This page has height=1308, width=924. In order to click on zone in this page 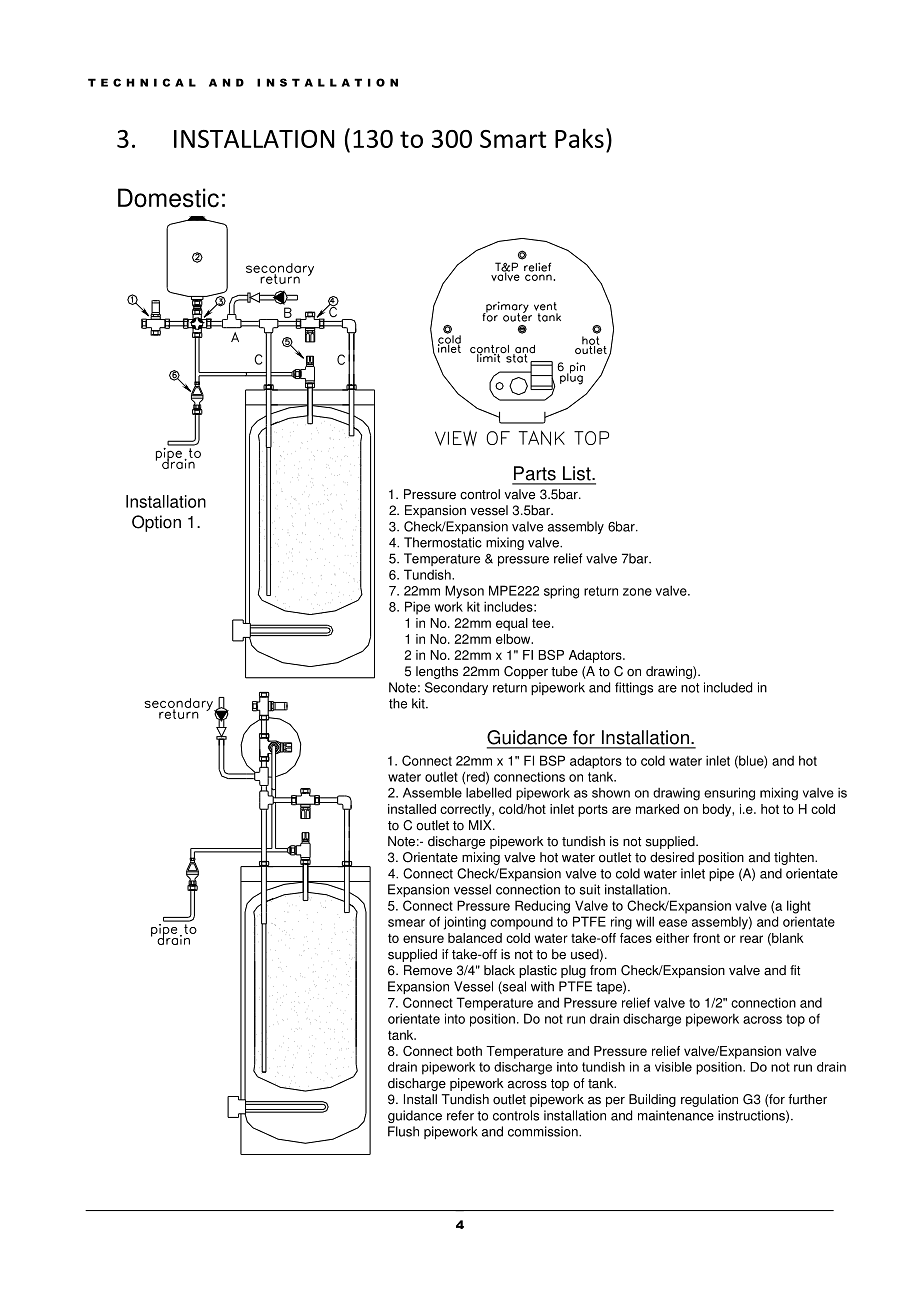, I will do `click(637, 592)`.
